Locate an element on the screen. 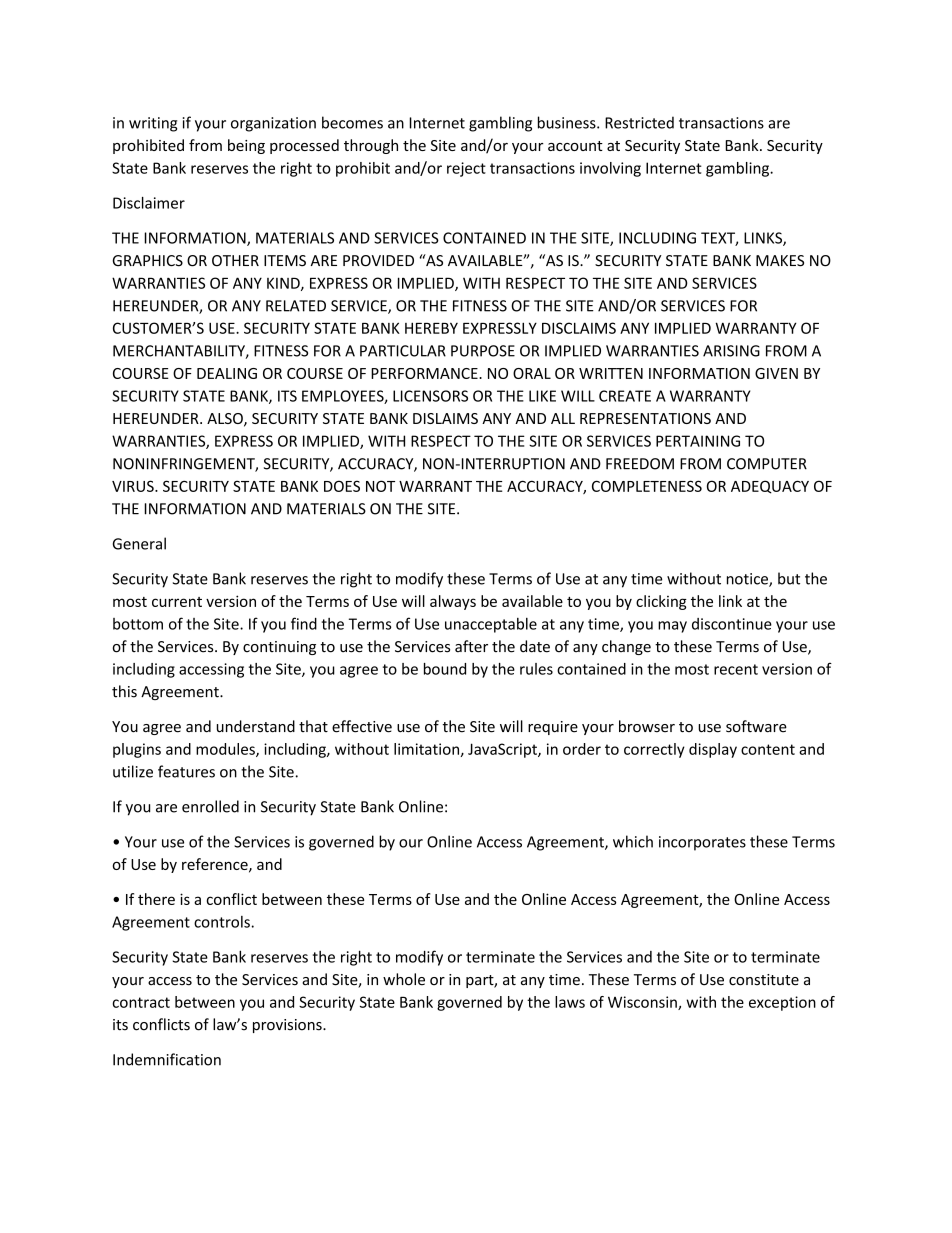  current is located at coordinates (177, 602).
